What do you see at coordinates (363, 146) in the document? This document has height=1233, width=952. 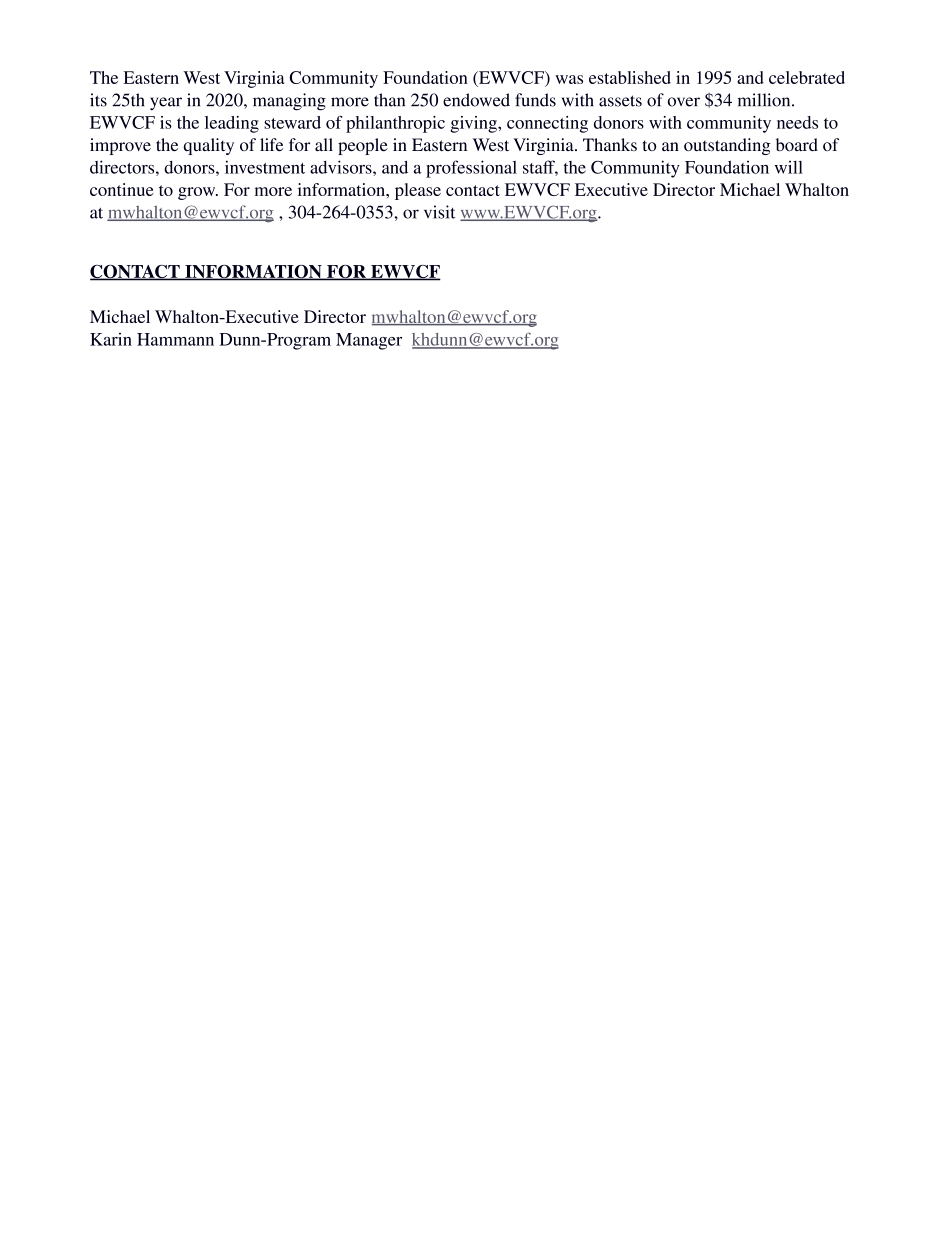 I see `people` at bounding box center [363, 146].
